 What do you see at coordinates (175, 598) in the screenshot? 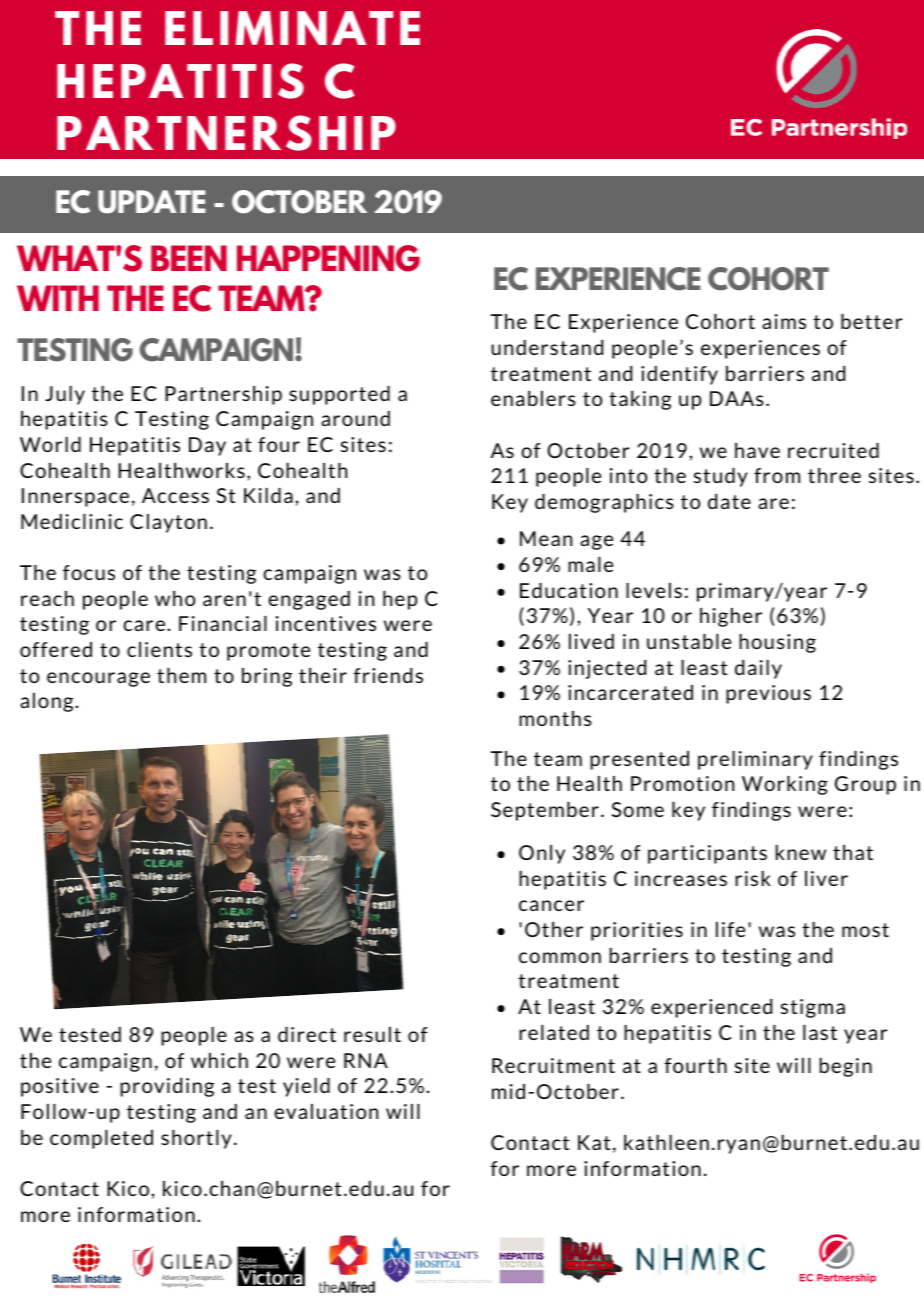
I see `who` at bounding box center [175, 598].
